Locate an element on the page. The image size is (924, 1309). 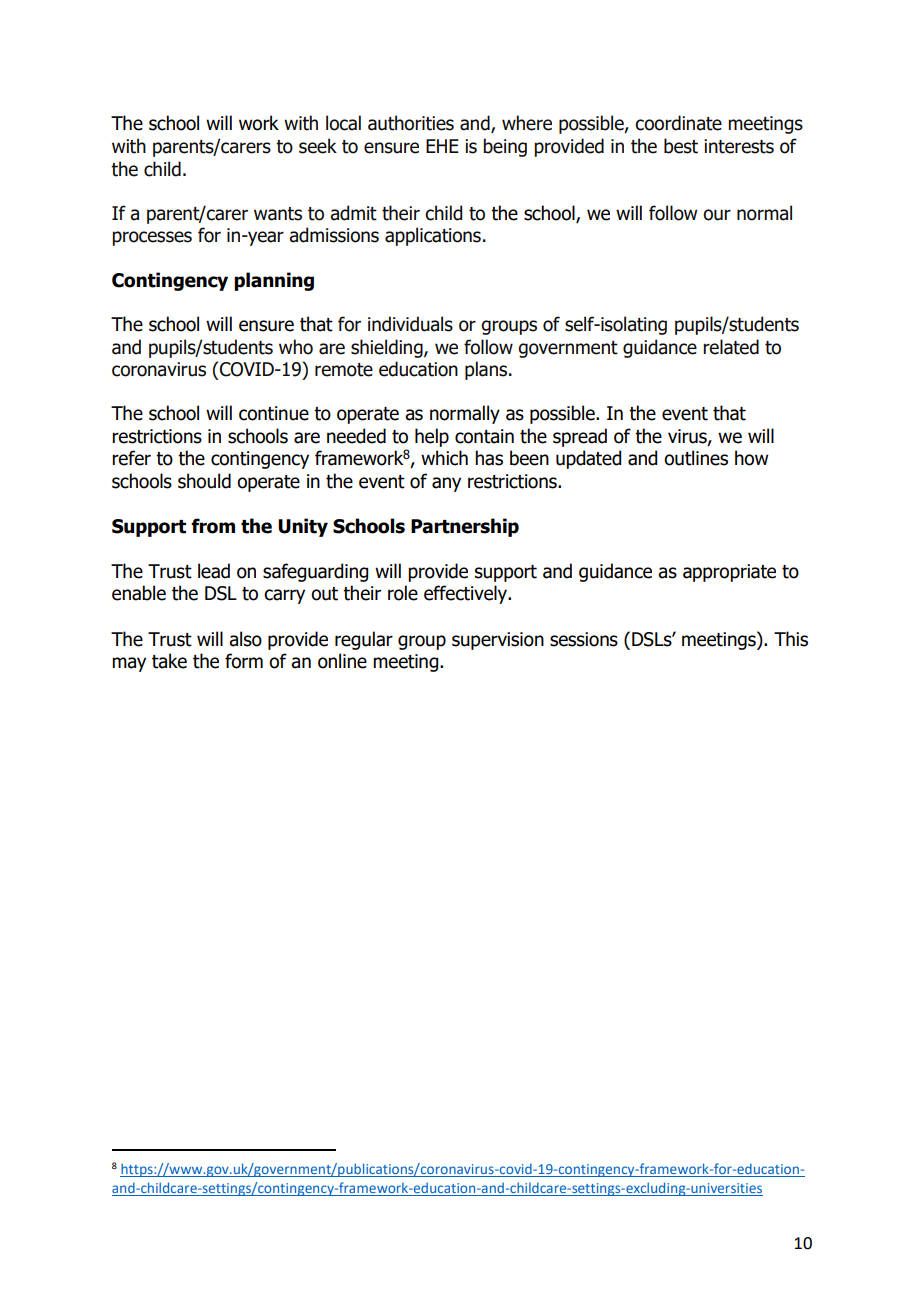
continue is located at coordinates (274, 413).
